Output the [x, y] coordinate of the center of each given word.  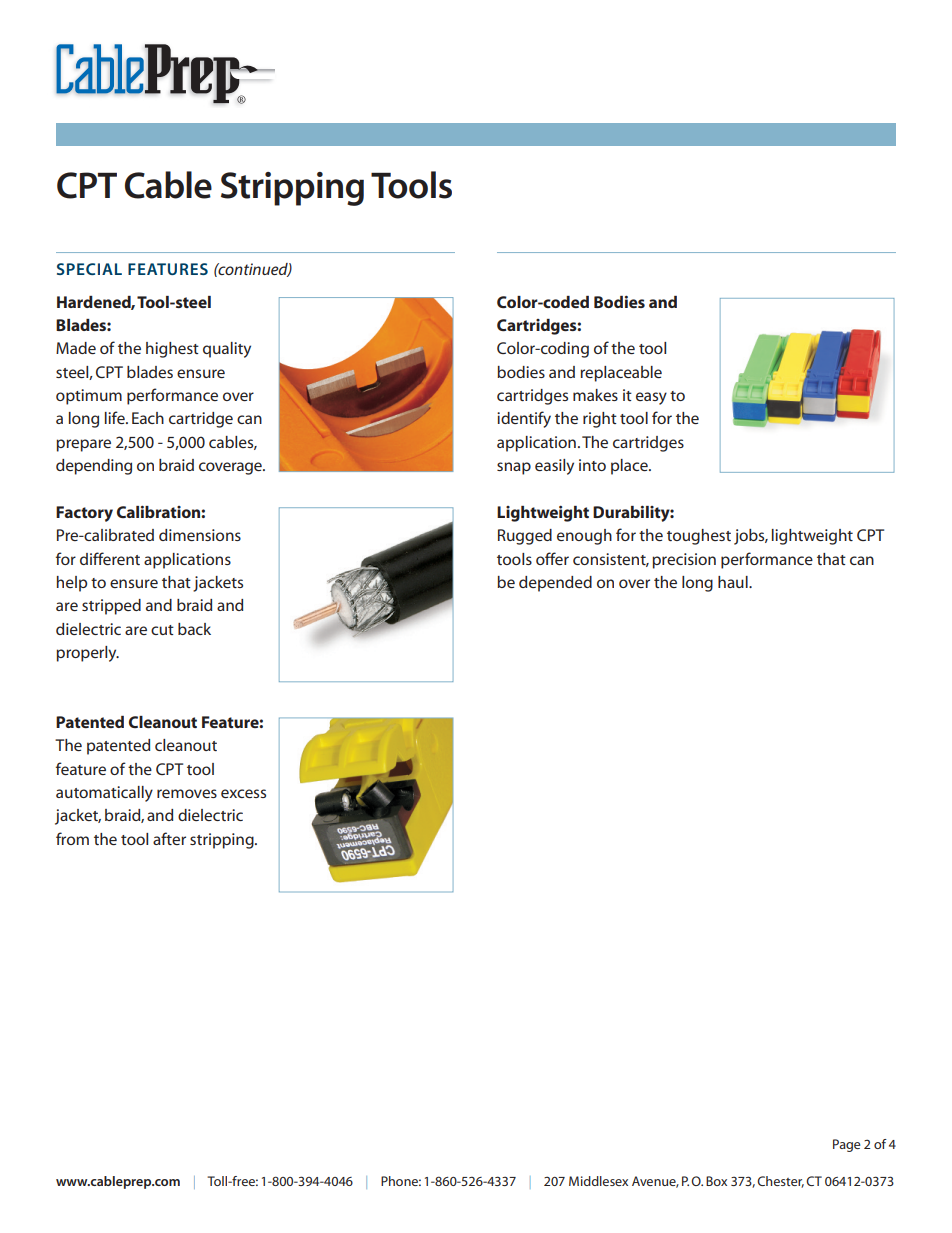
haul [734, 582]
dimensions [200, 535]
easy [651, 398]
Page [846, 1145]
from [72, 838]
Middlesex [598, 1181]
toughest [699, 537]
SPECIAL [89, 269]
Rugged [525, 537]
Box [716, 1181]
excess [243, 793]
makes [595, 395]
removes [187, 793]
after [169, 838]
